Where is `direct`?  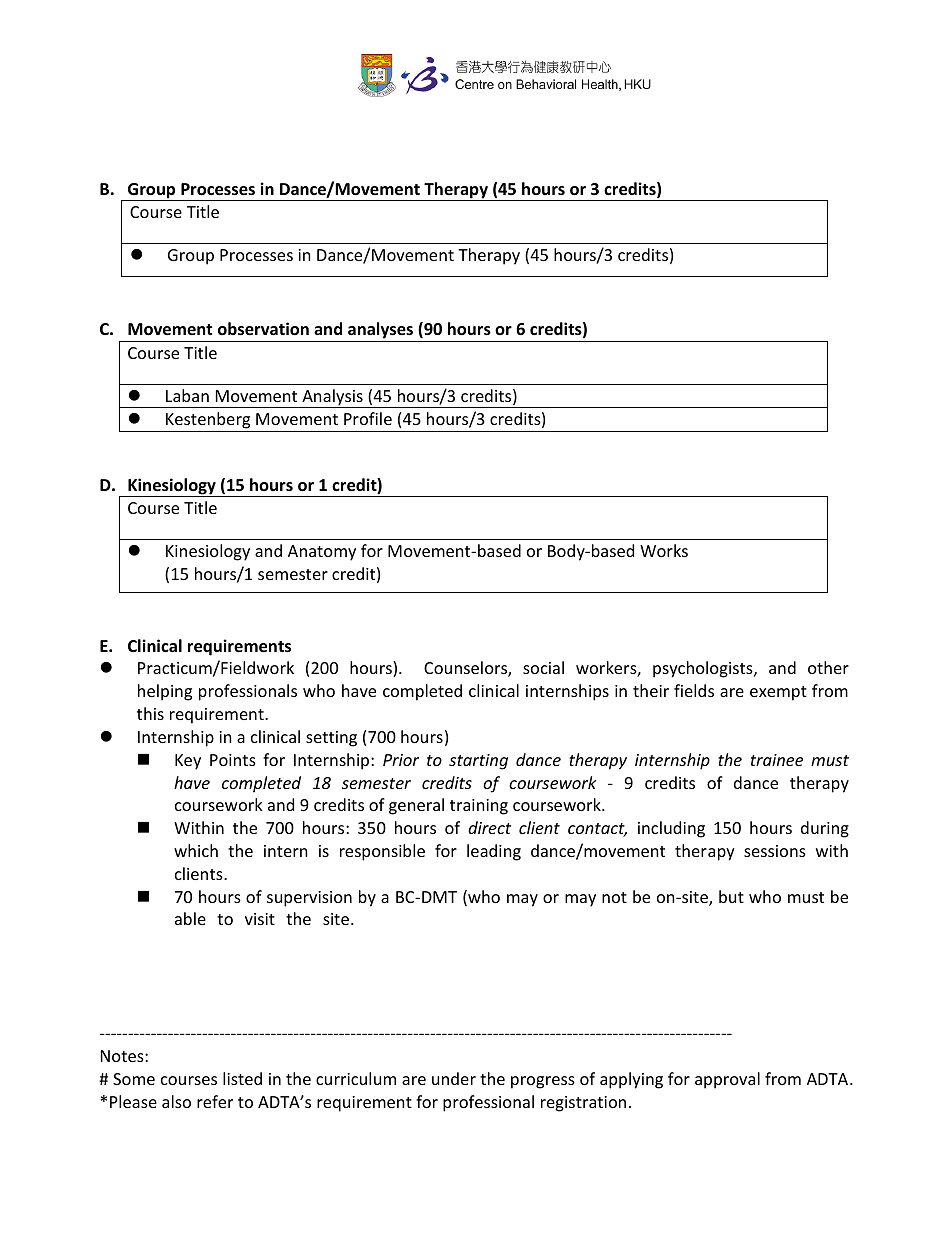
direct is located at coordinates (489, 827).
